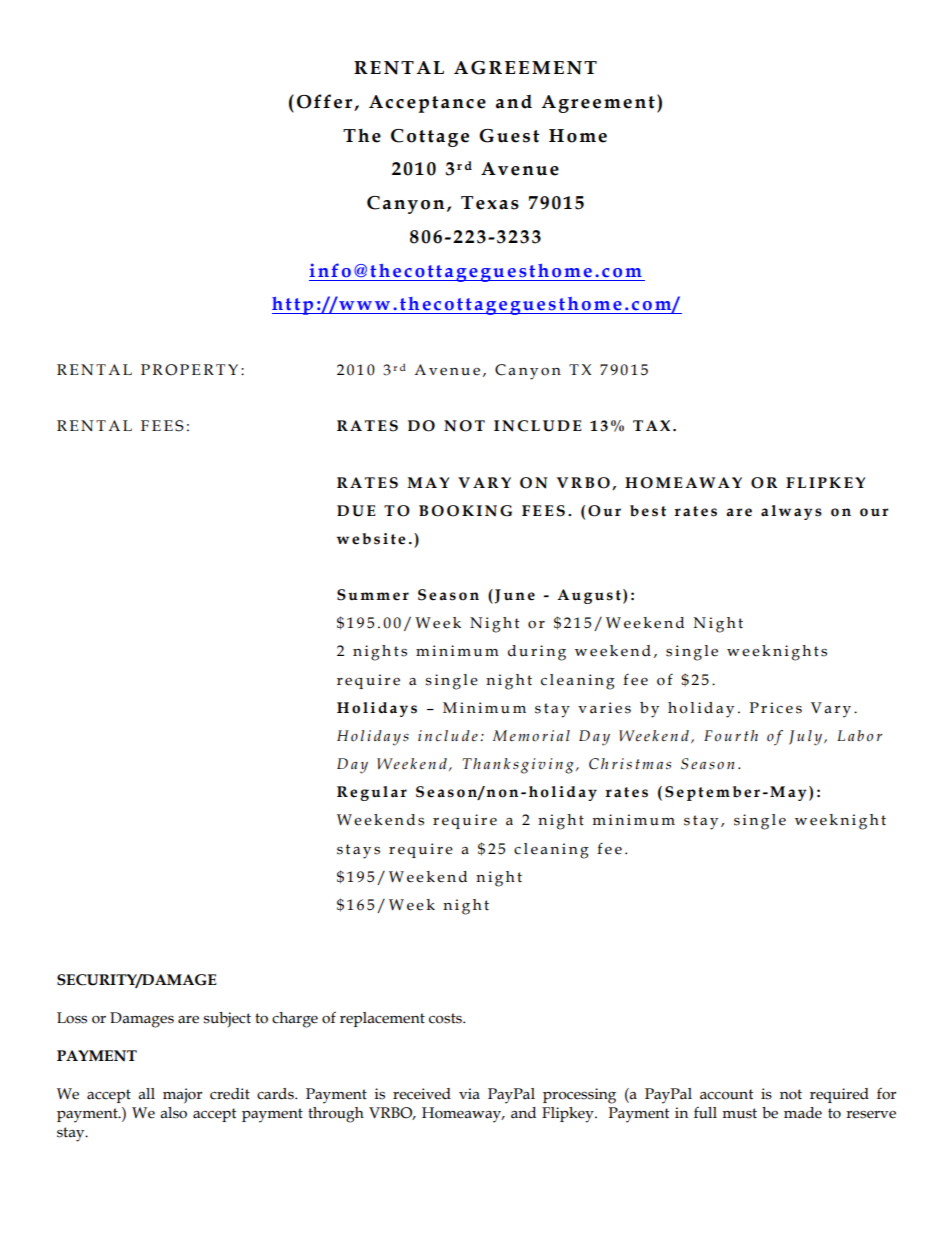 Image resolution: width=952 pixels, height=1233 pixels. Describe the element at coordinates (651, 425) in the document. I see `TAX` at that location.
